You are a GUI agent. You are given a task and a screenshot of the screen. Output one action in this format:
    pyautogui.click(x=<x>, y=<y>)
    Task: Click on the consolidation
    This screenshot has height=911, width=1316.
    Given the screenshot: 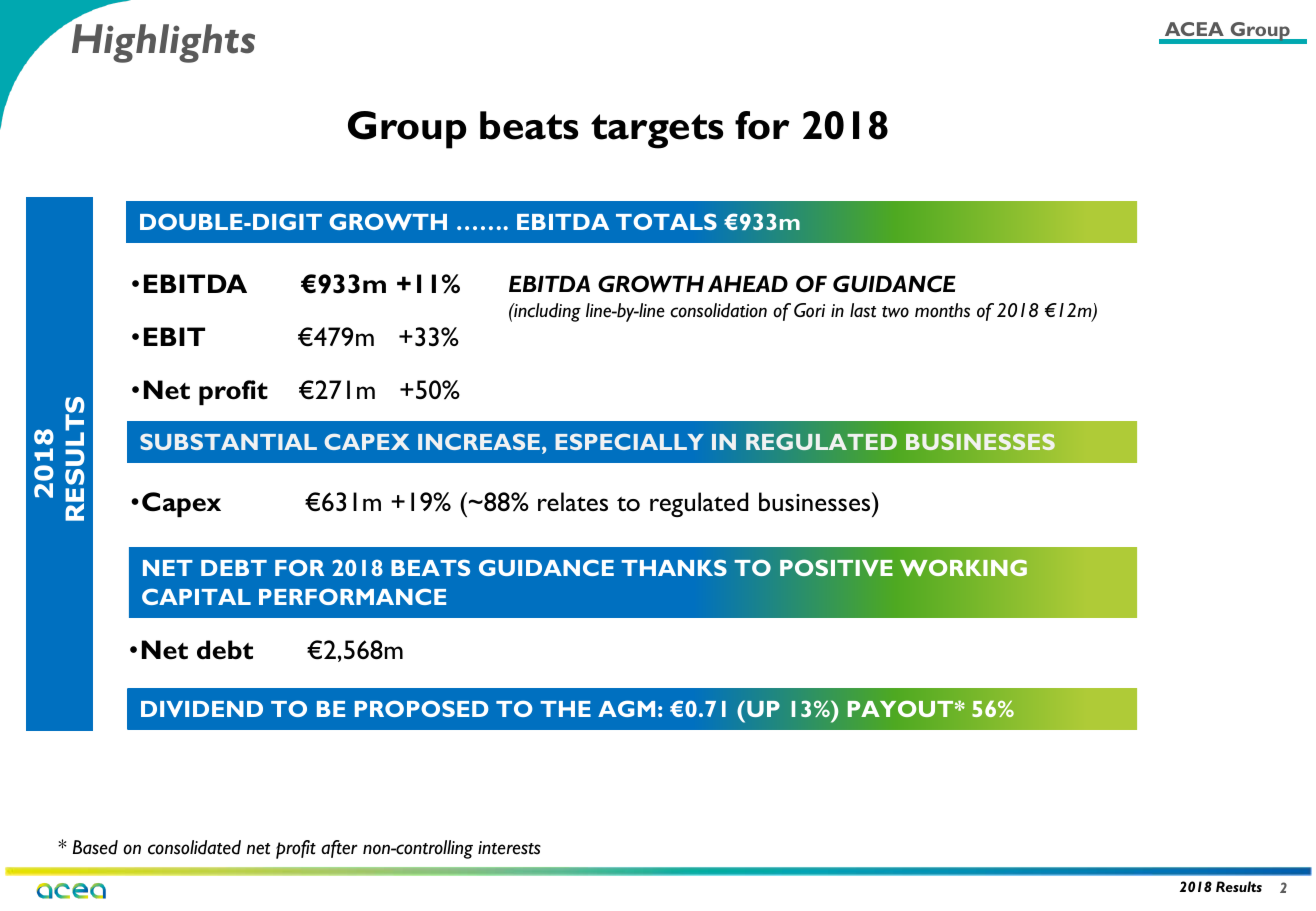 What is the action you would take?
    pyautogui.click(x=718, y=310)
